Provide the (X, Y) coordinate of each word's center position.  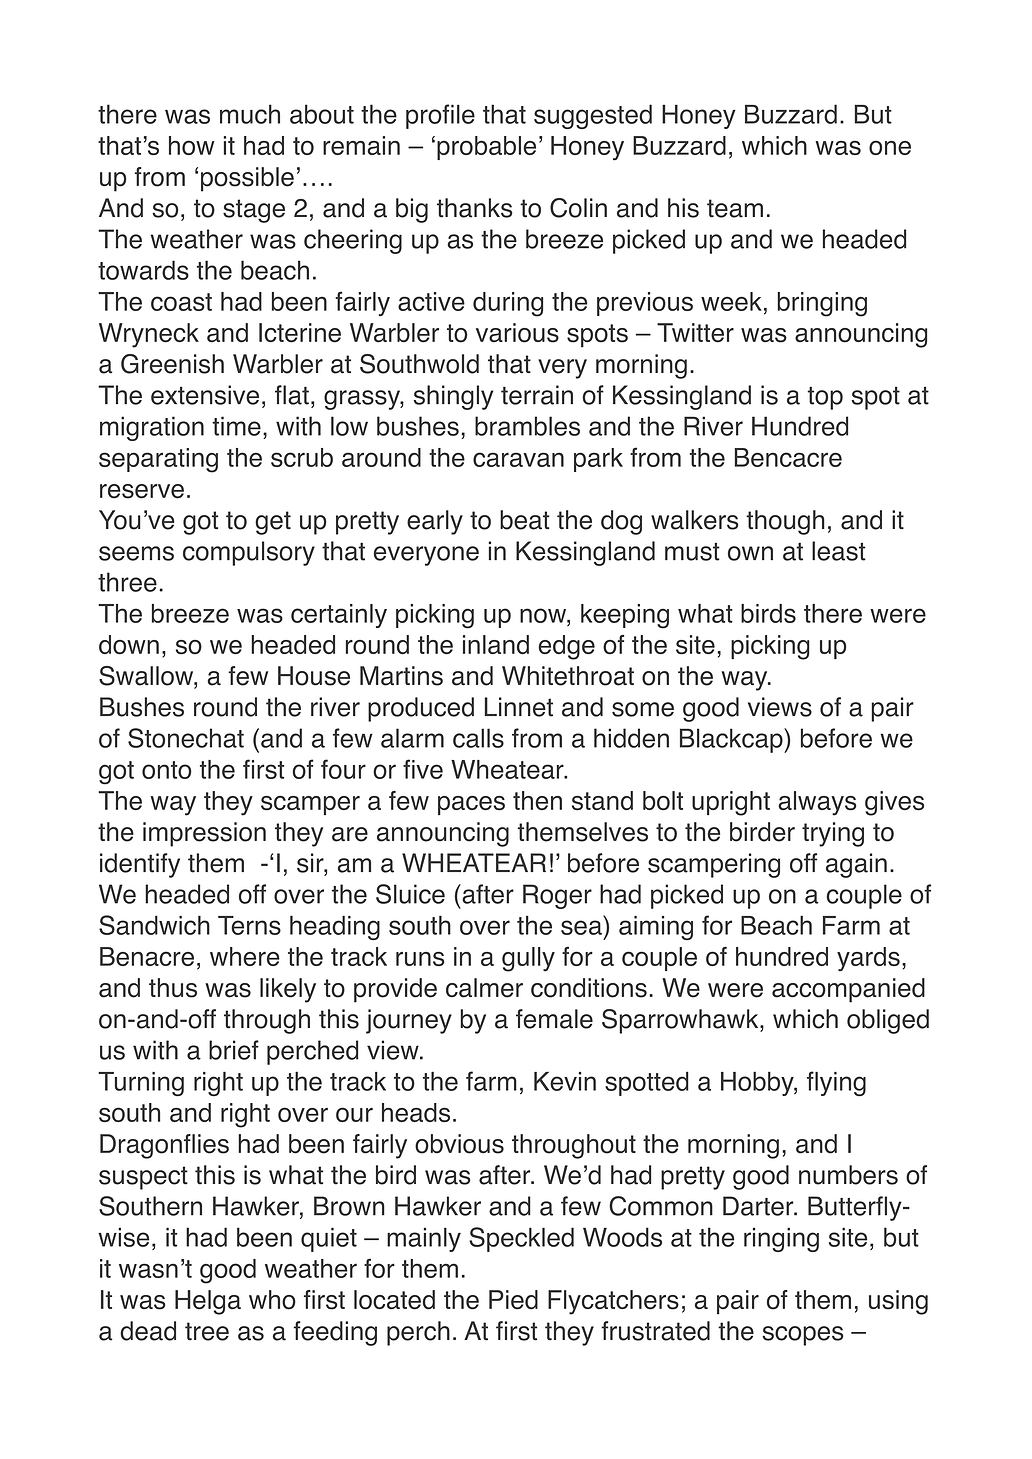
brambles (527, 426)
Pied (513, 1300)
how (192, 145)
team (735, 208)
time (236, 426)
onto (166, 770)
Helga (208, 1302)
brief (234, 1050)
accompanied (848, 990)
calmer (484, 988)
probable (486, 148)
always (817, 803)
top (825, 398)
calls (478, 738)
